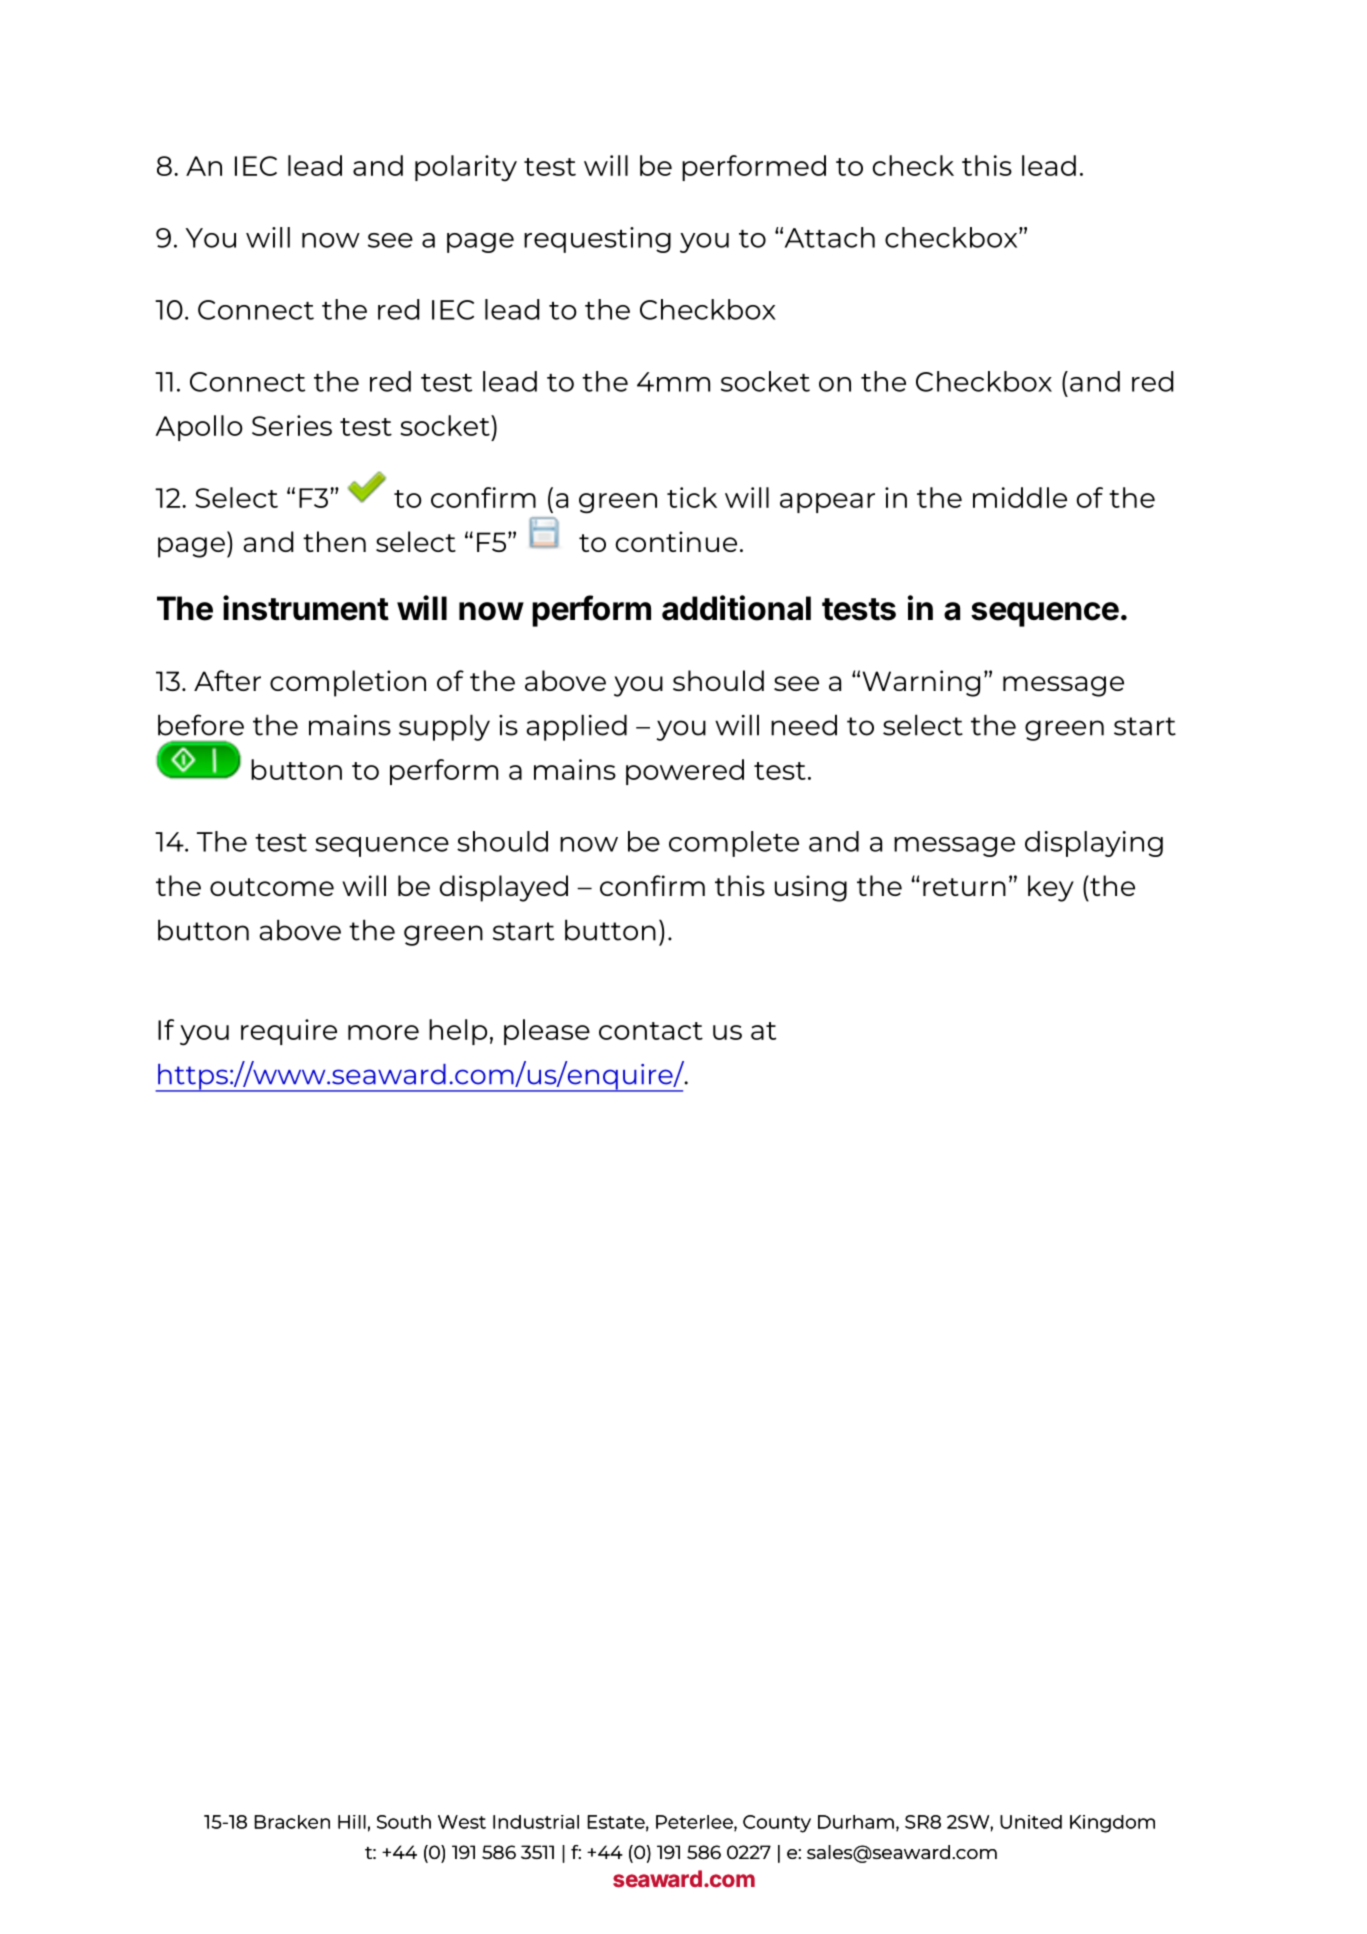 This document has width=1367, height=1934. I want to click on polarity, so click(466, 168).
